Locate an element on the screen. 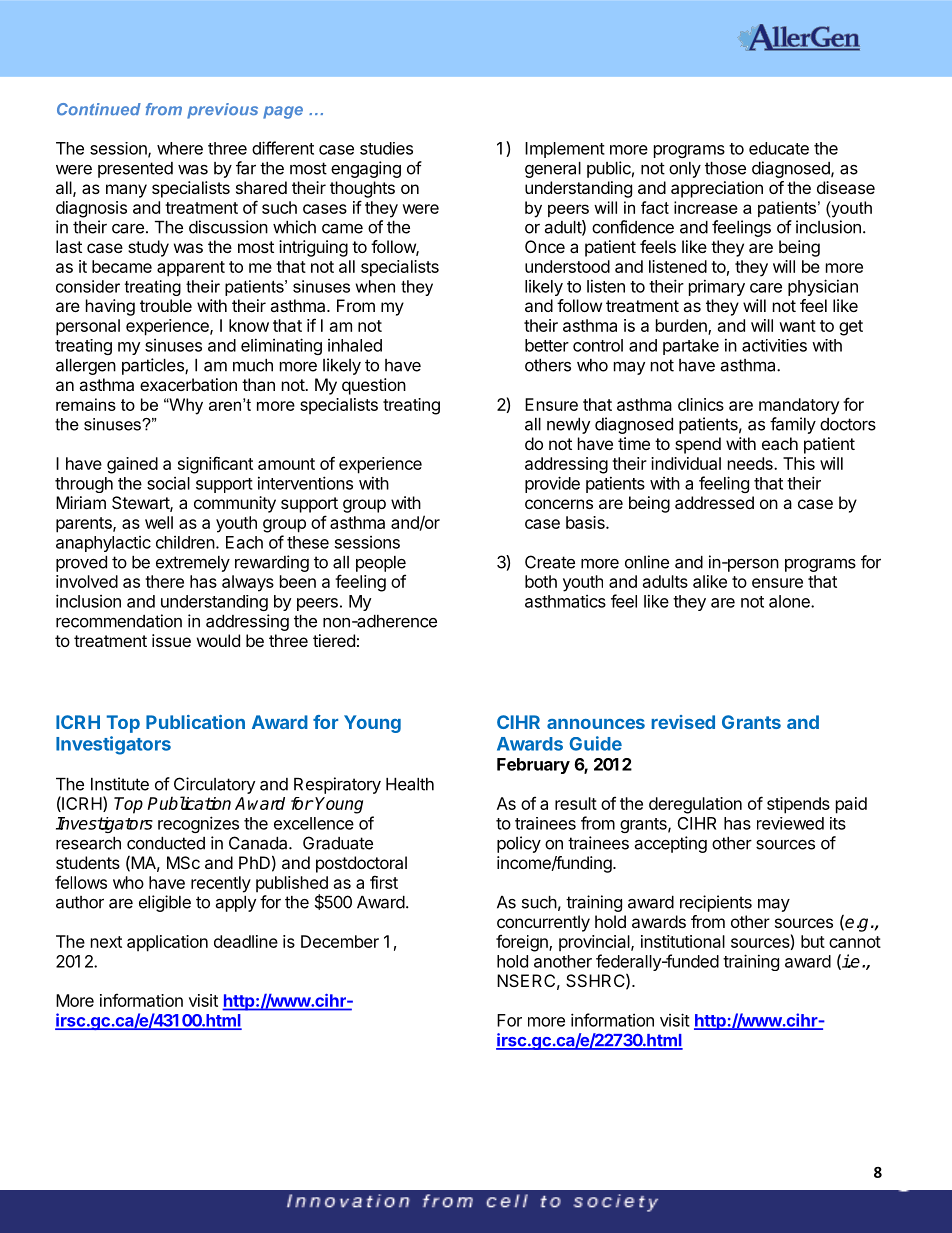  studies is located at coordinates (386, 148).
